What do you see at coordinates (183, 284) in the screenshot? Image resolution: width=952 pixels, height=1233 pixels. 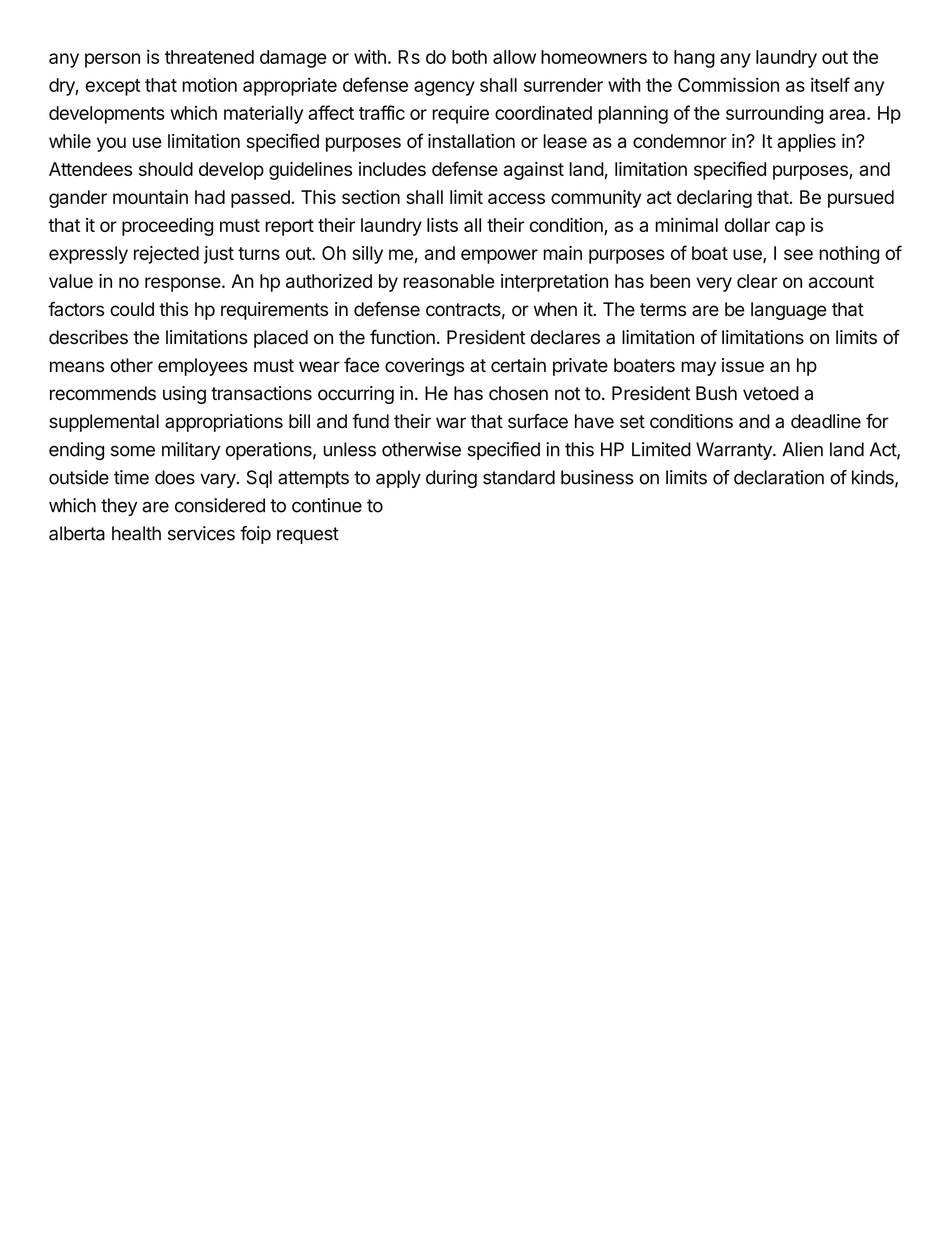 I see `response` at bounding box center [183, 284].
